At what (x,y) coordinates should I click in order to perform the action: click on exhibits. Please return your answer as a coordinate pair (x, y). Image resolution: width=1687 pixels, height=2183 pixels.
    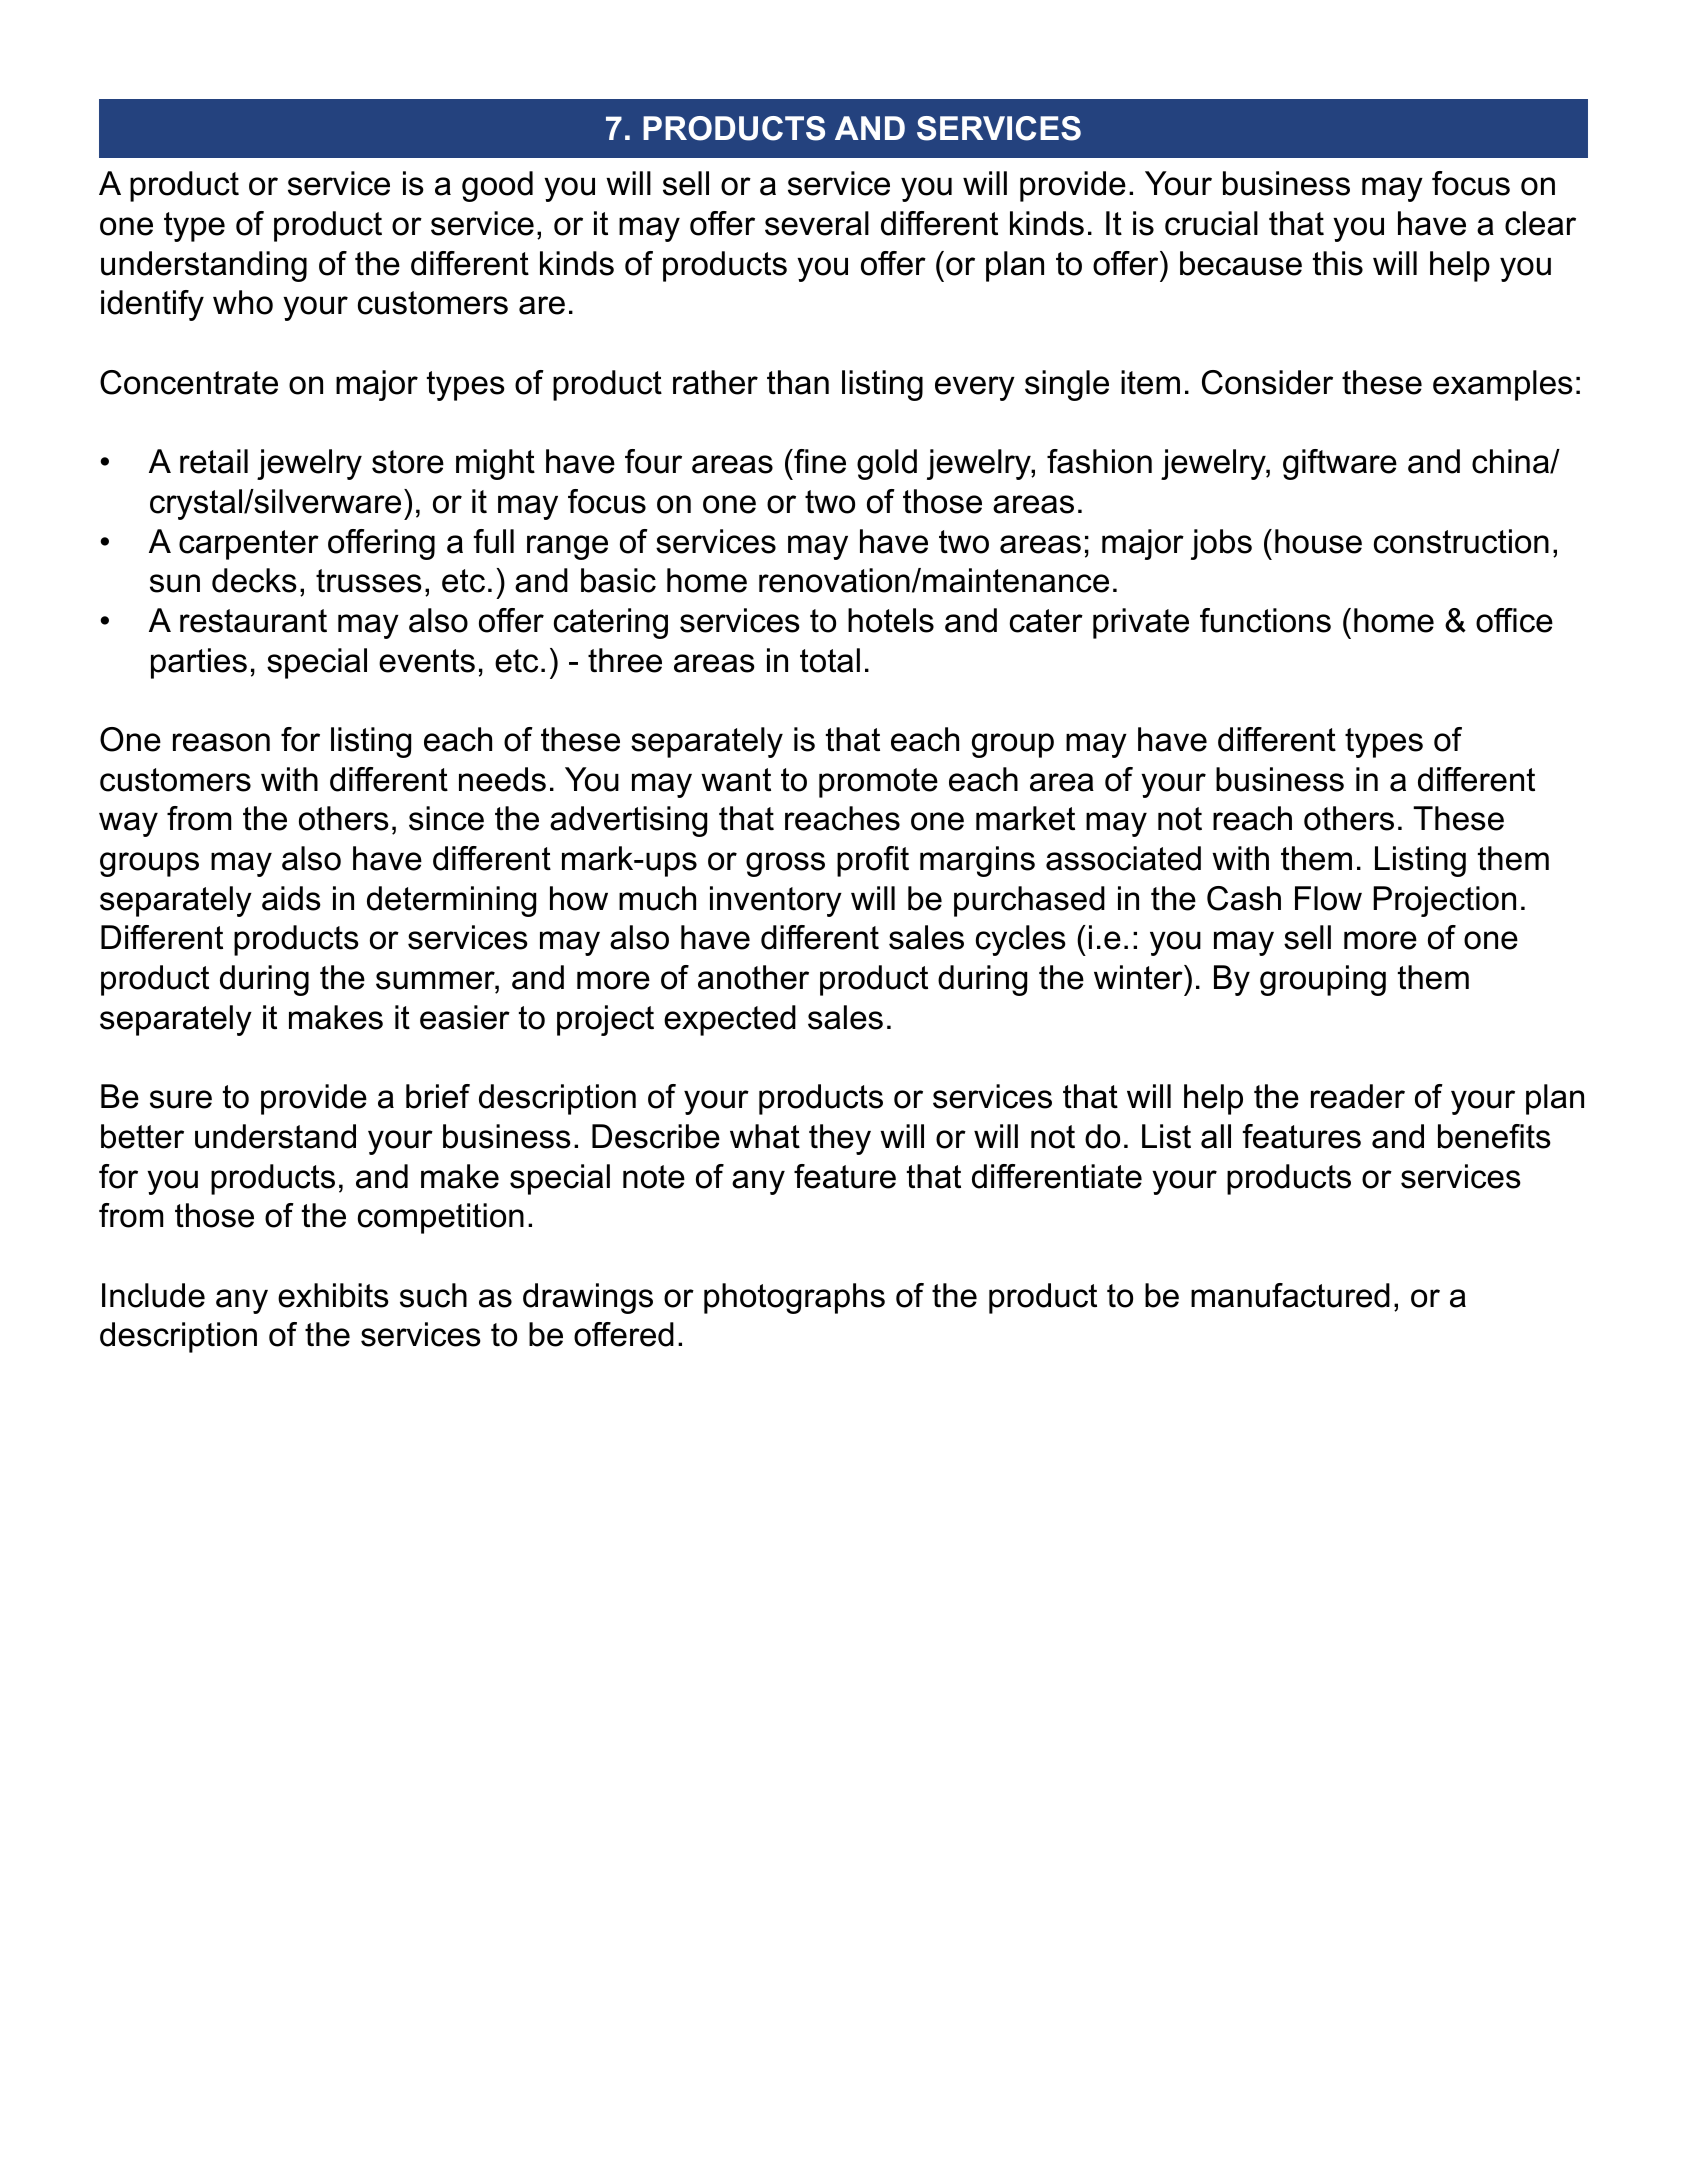
    Looking at the image, I should click on (333, 1295).
